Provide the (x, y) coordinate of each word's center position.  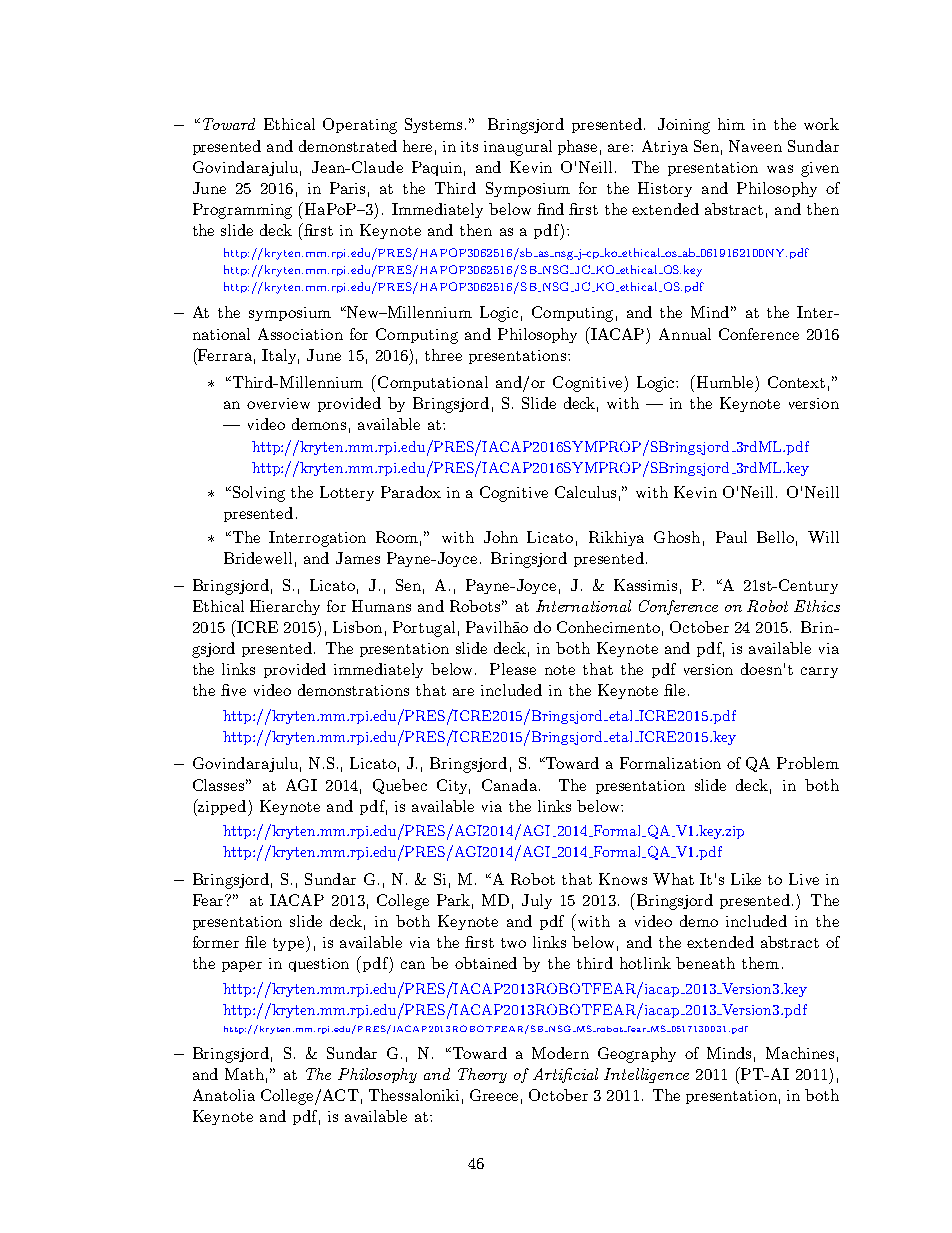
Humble (723, 381)
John (501, 537)
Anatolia (224, 1095)
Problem (808, 763)
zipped (222, 807)
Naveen (755, 146)
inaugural (518, 148)
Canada (511, 785)
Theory (482, 1075)
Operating (360, 126)
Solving (257, 494)
